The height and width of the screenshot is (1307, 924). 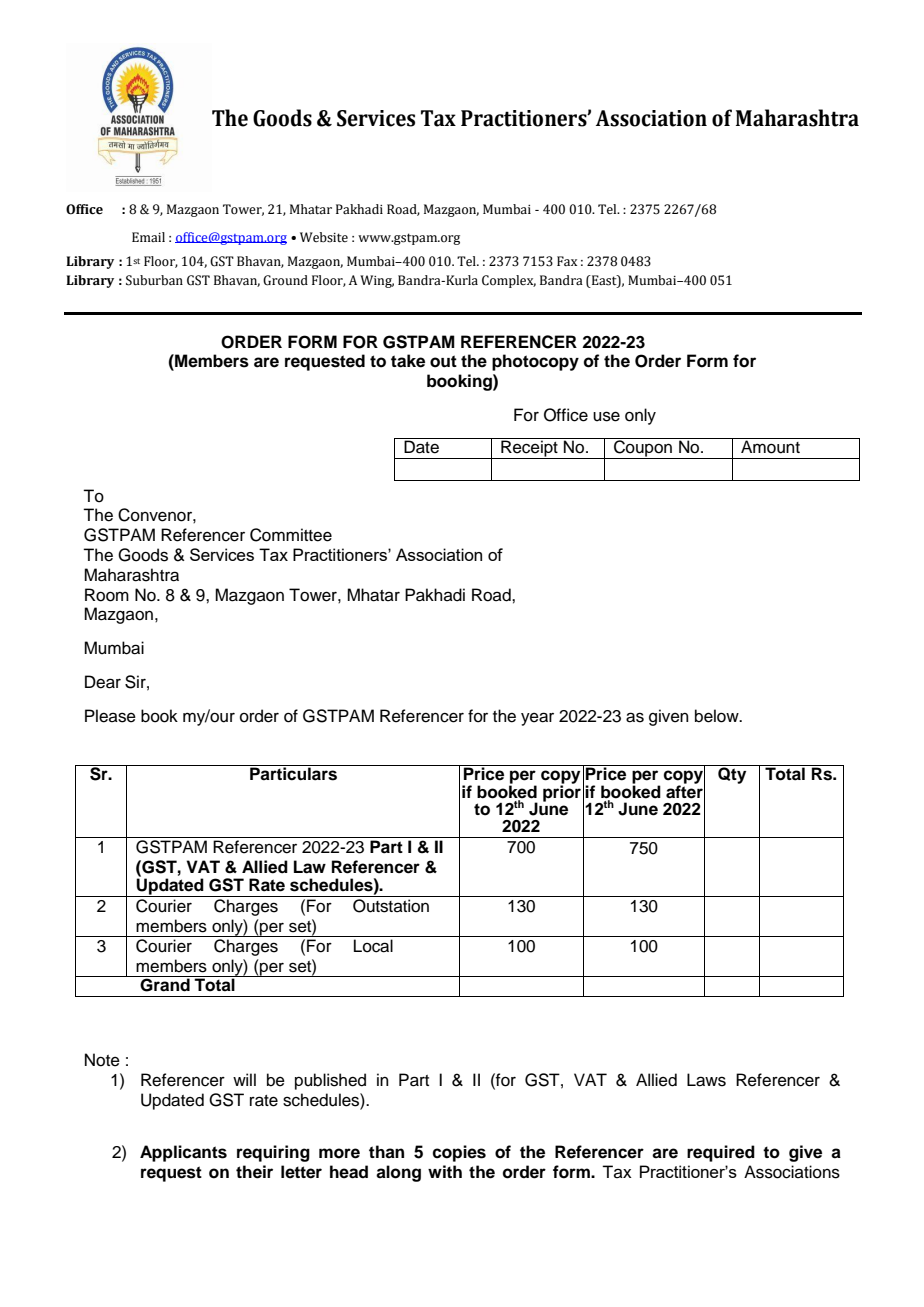 I want to click on Website, so click(x=324, y=237).
